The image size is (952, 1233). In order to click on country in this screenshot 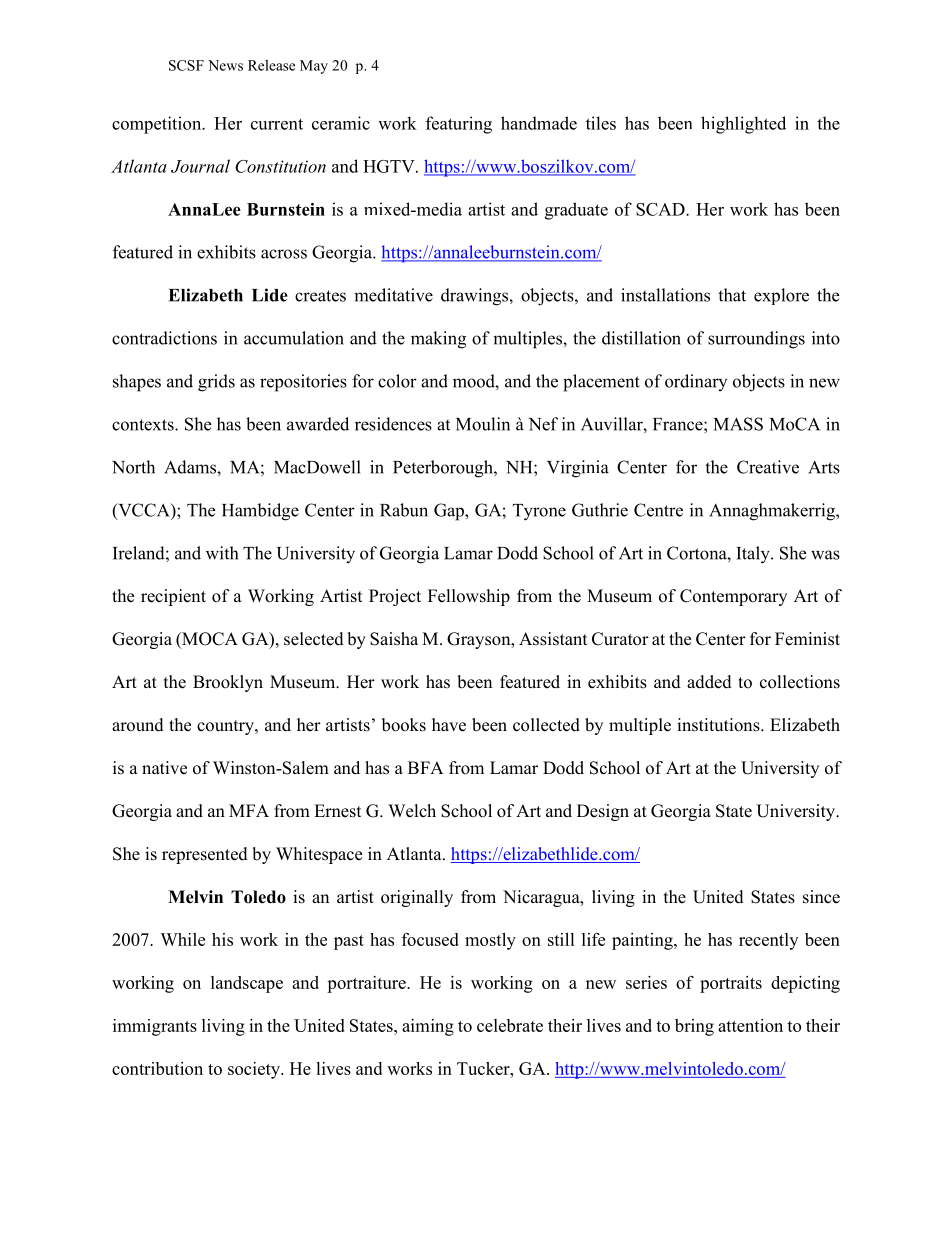, I will do `click(226, 727)`.
